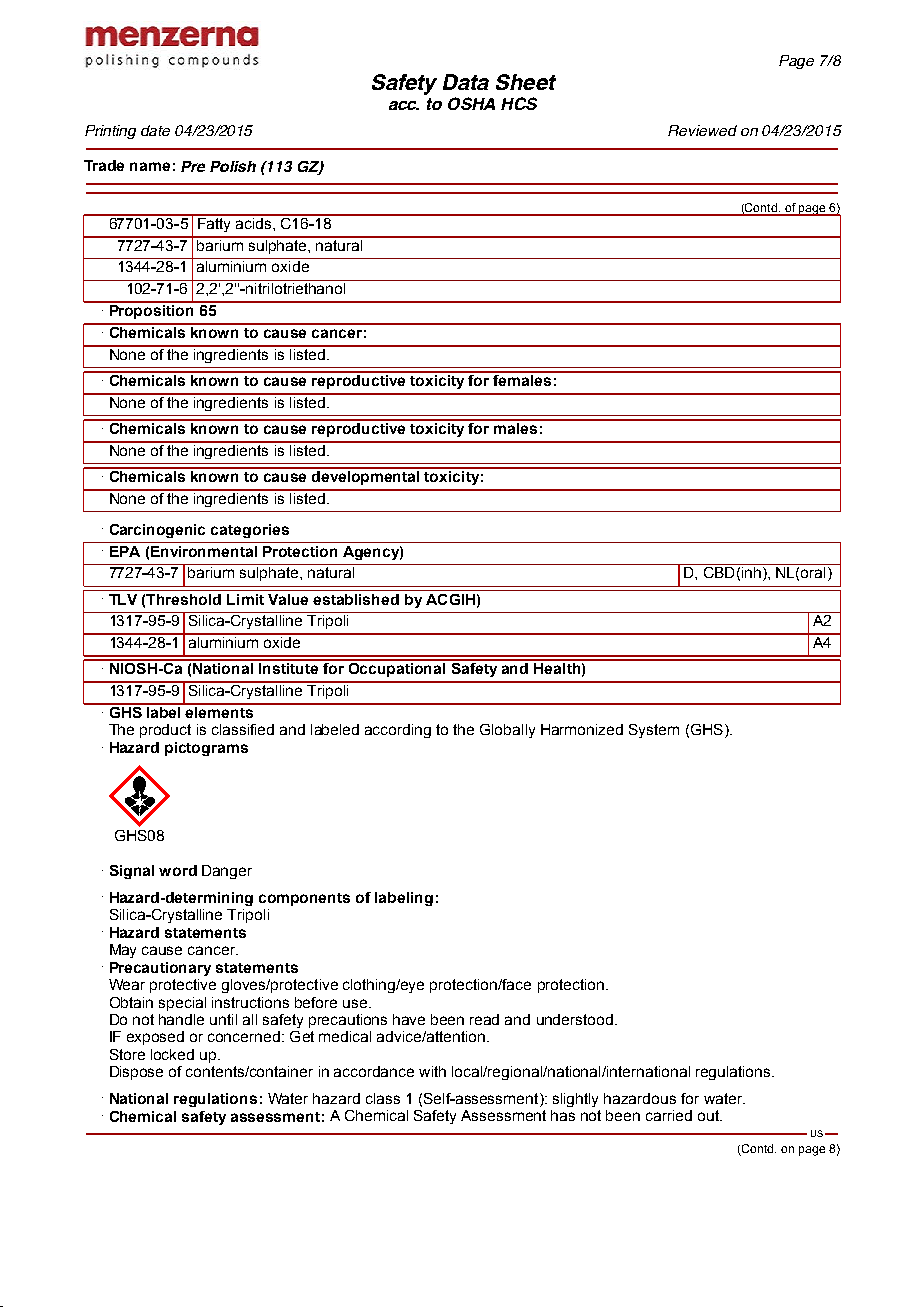 The image size is (924, 1308). Describe the element at coordinates (250, 531) in the screenshot. I see `categories` at that location.
